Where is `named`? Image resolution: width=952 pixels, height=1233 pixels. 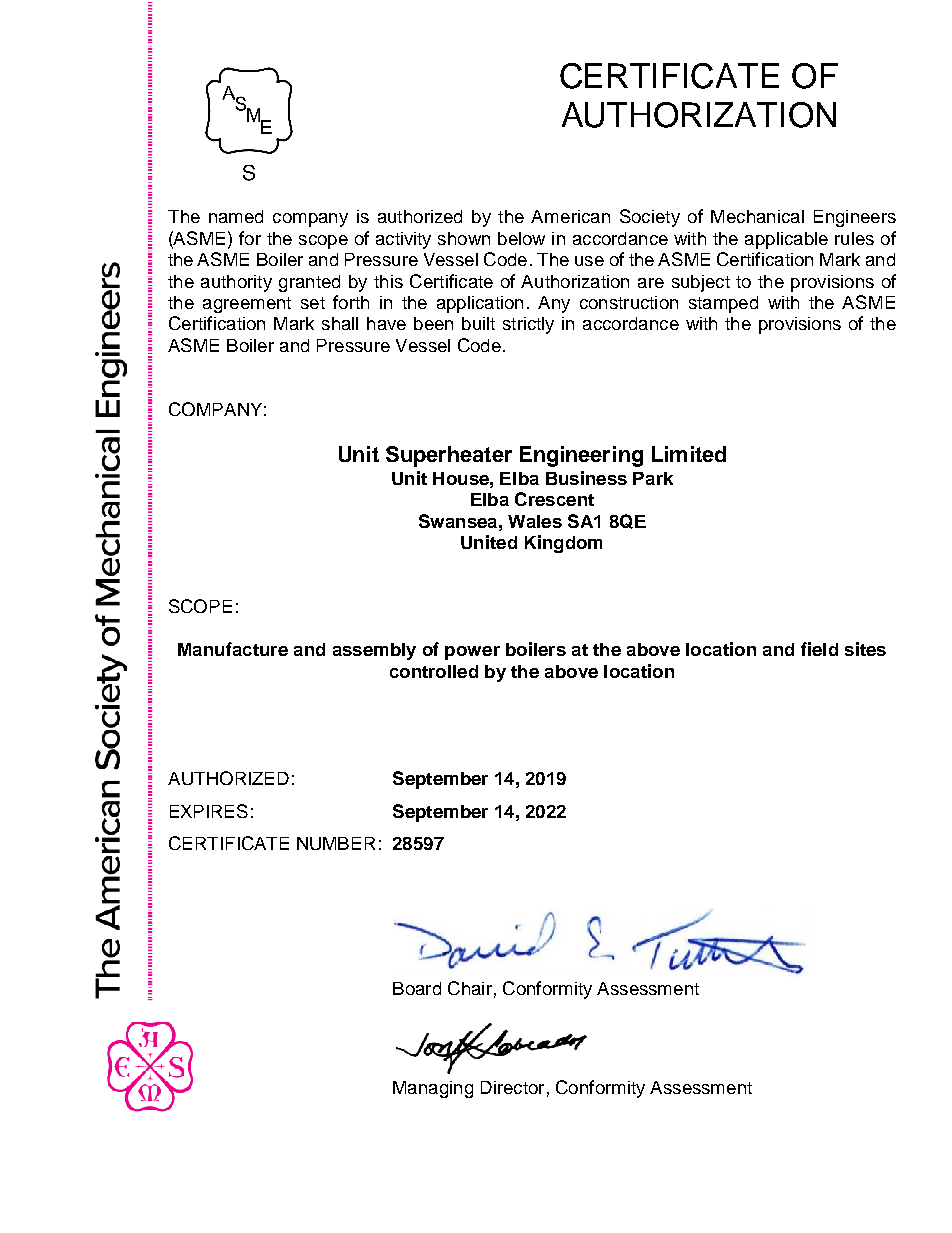
named is located at coordinates (236, 216).
